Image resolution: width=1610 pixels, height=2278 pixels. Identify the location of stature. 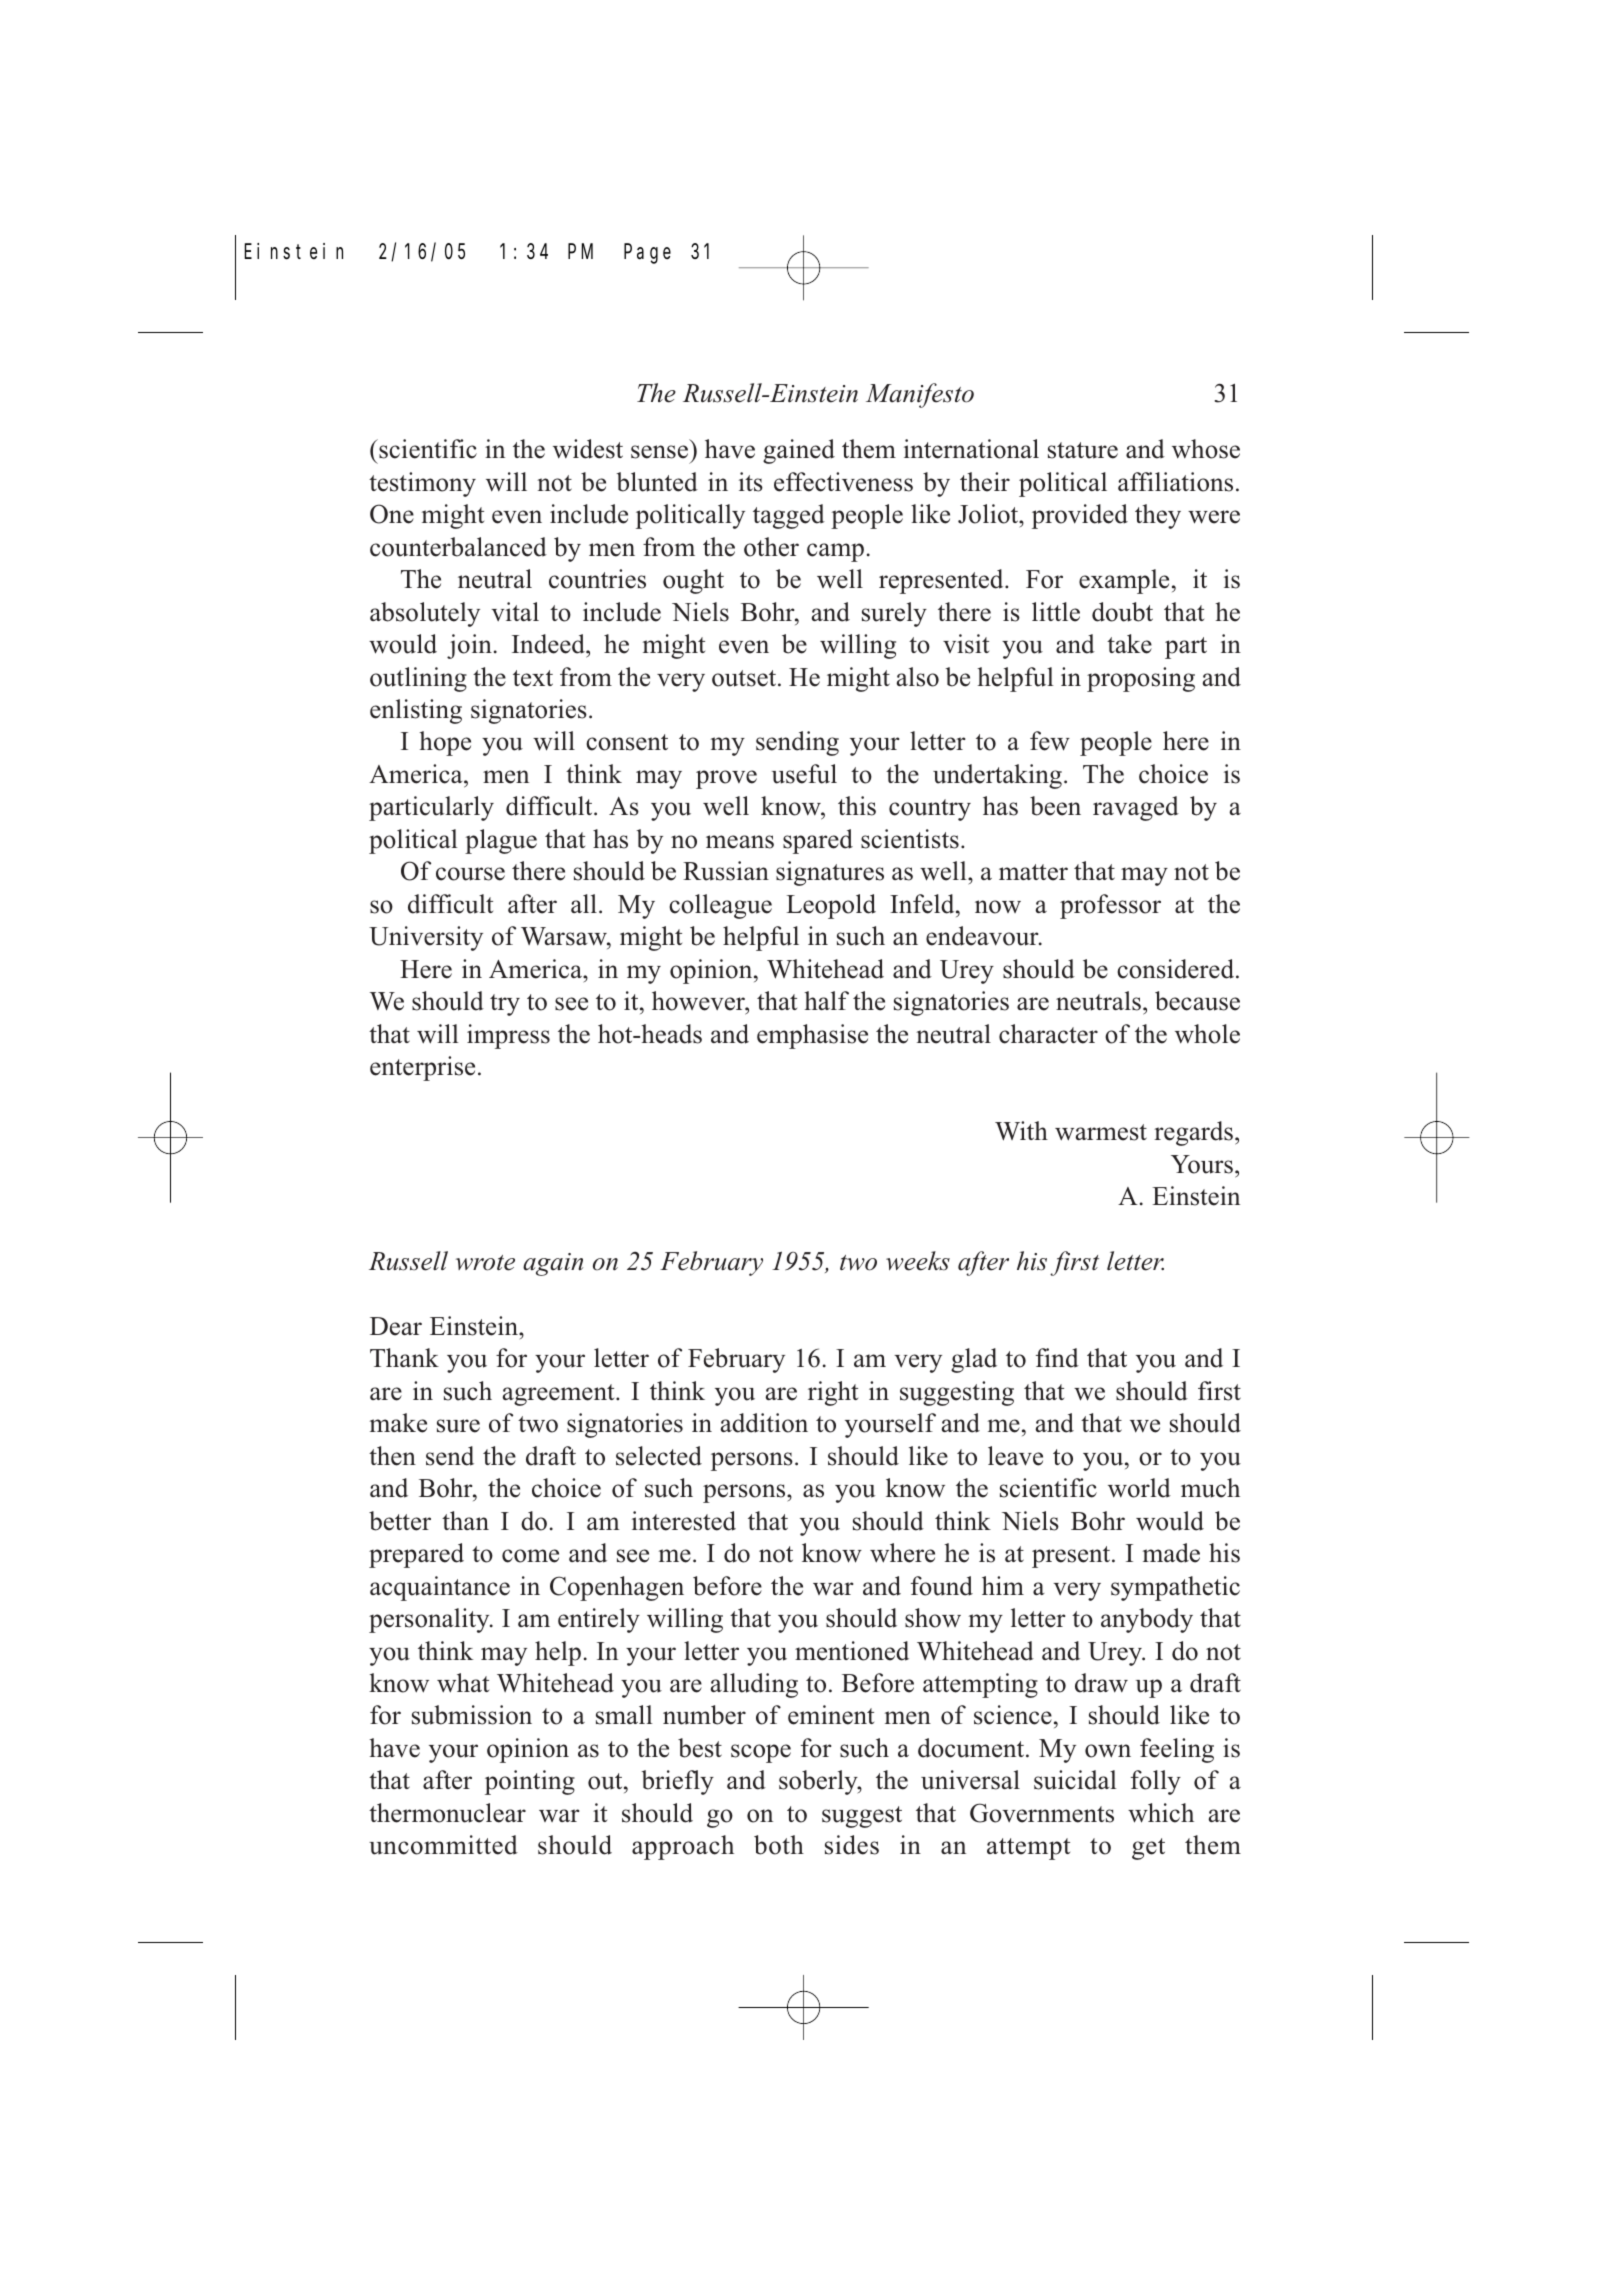
(1083, 450).
